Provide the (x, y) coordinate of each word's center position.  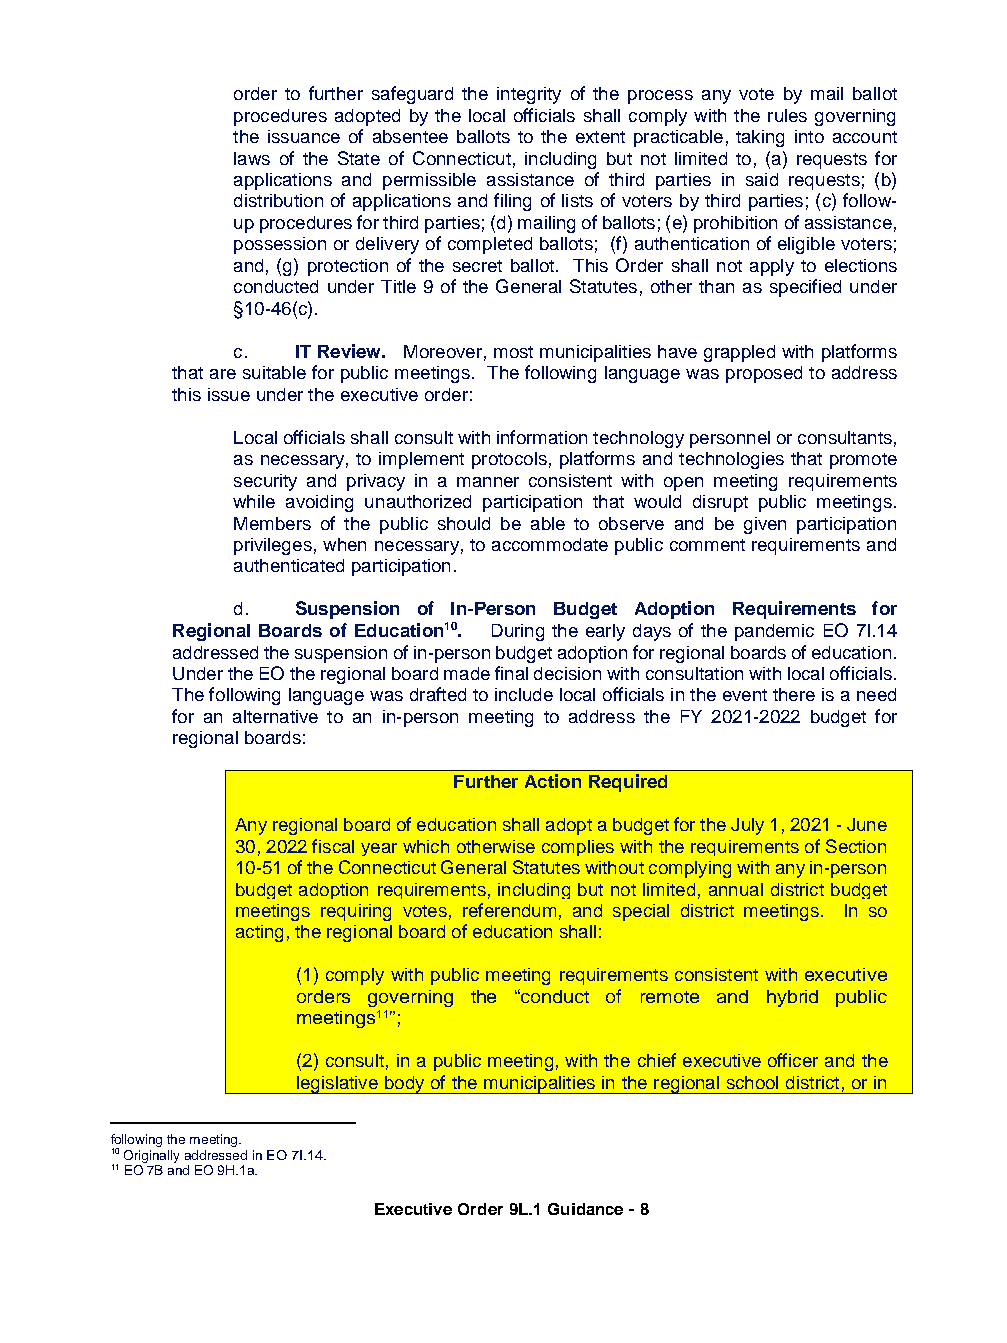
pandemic (774, 632)
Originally (151, 1156)
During (518, 632)
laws (252, 158)
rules (787, 115)
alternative (275, 716)
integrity (529, 95)
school (752, 1082)
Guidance (585, 1209)
